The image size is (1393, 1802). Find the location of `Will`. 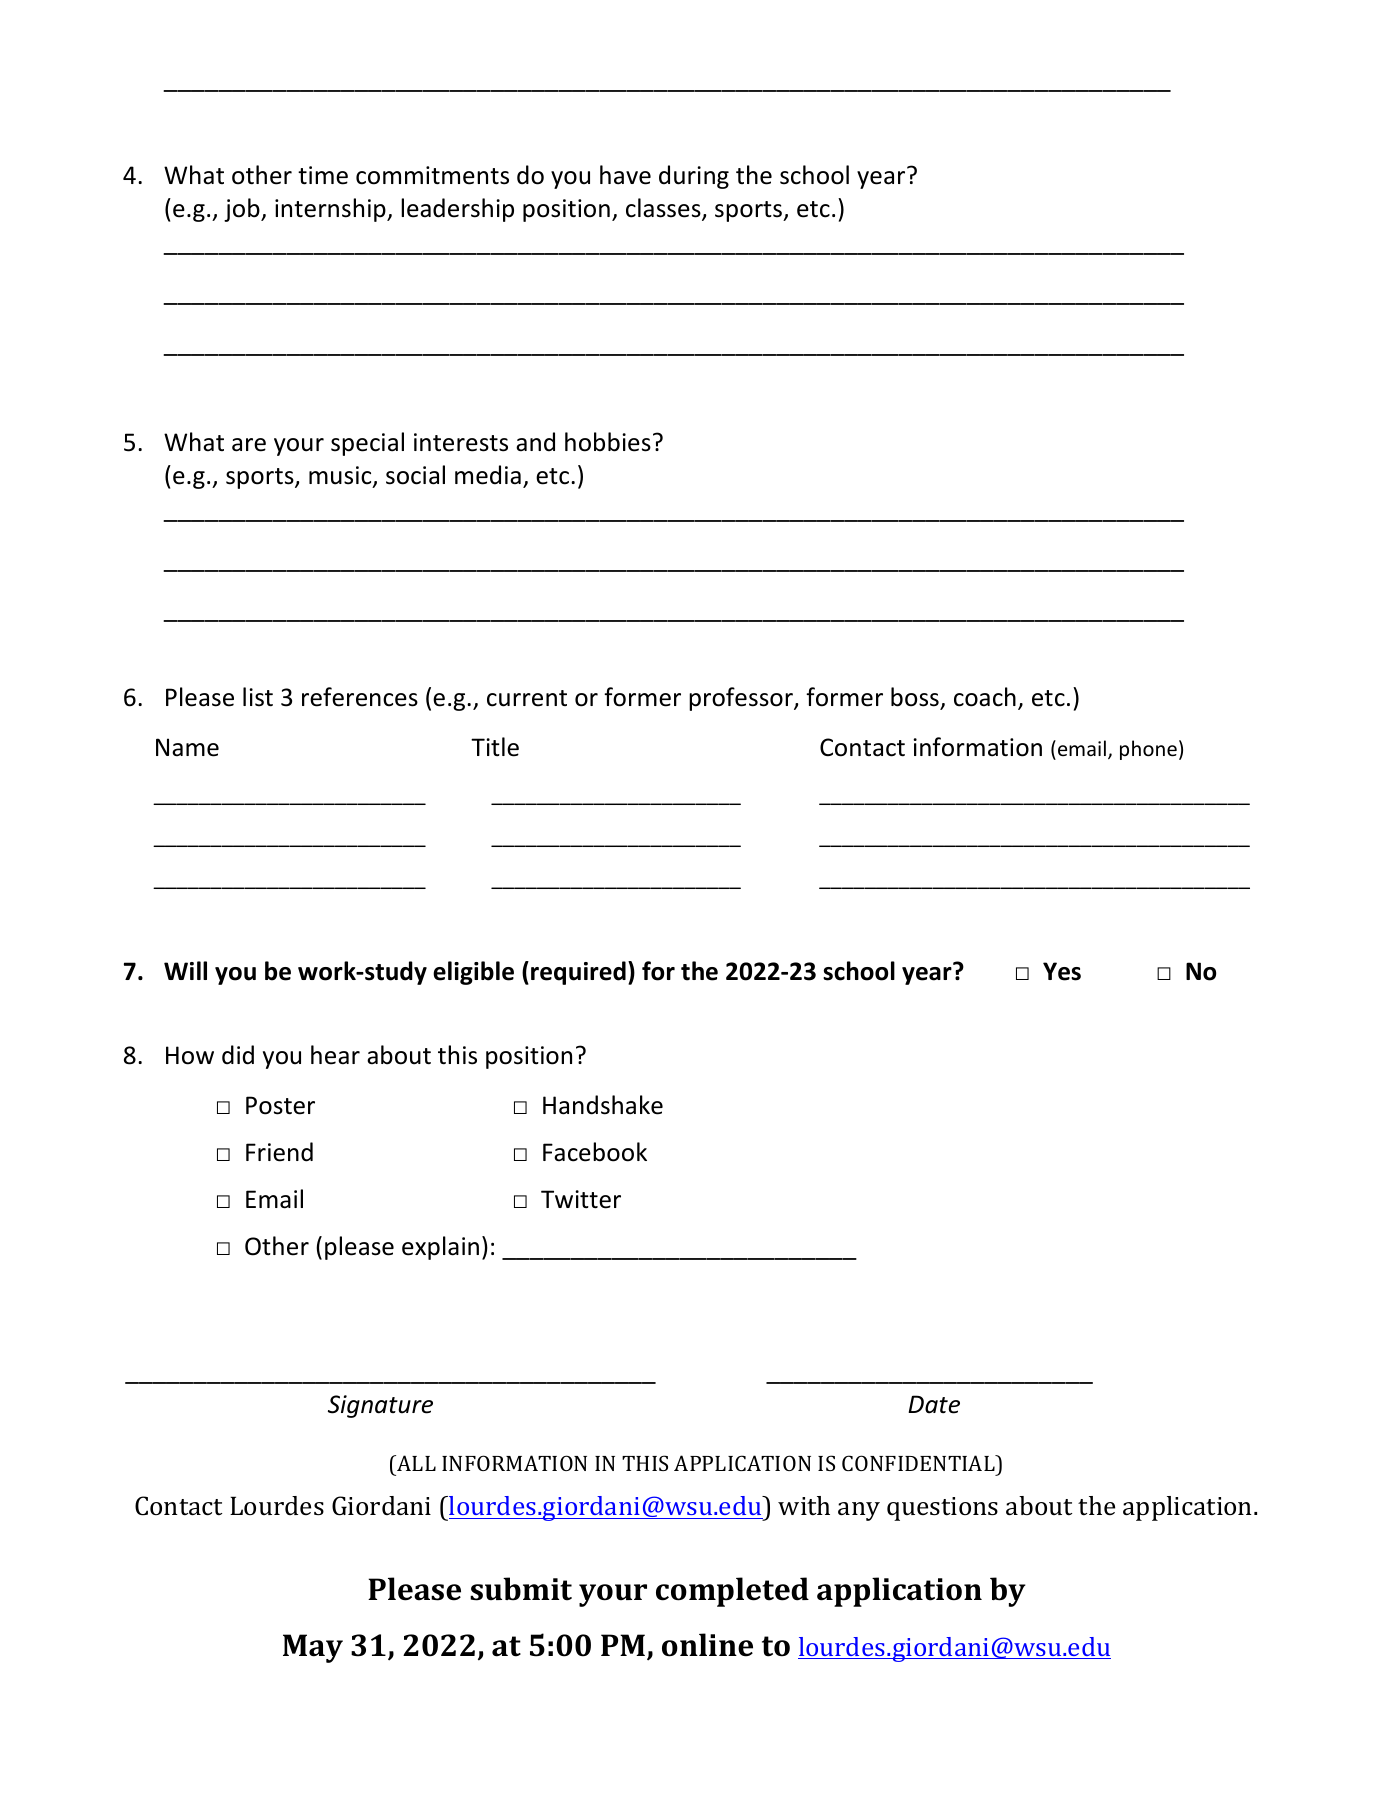

Will is located at coordinates (185, 970).
